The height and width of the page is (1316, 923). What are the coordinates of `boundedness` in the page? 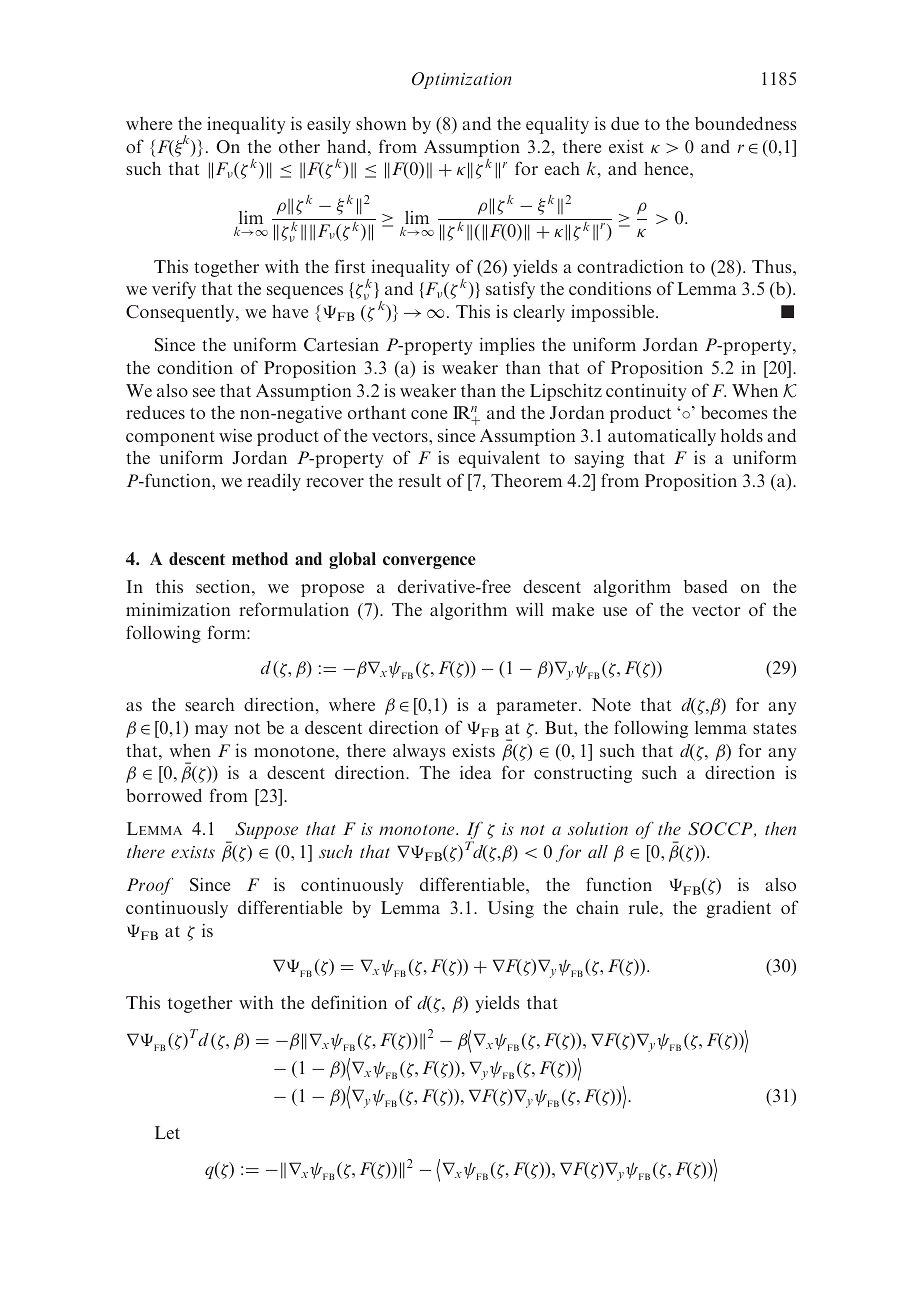 It's located at (746, 123).
